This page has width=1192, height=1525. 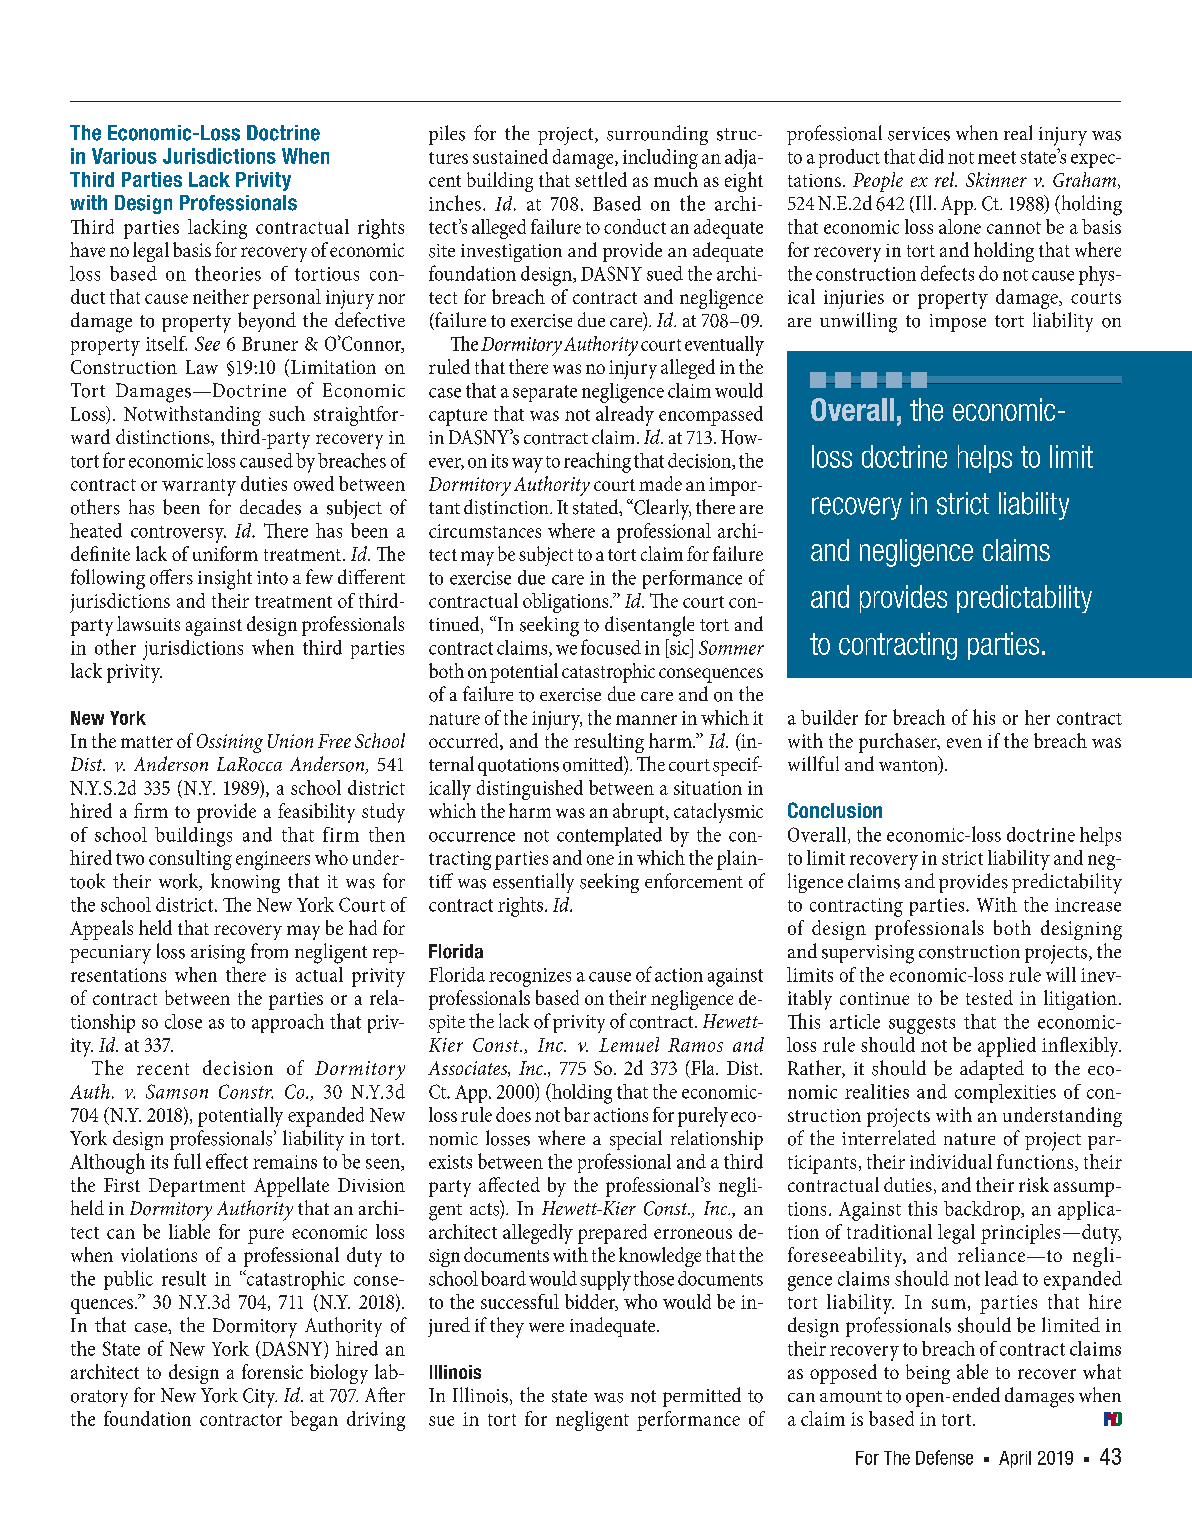 I want to click on Various, so click(x=124, y=156).
